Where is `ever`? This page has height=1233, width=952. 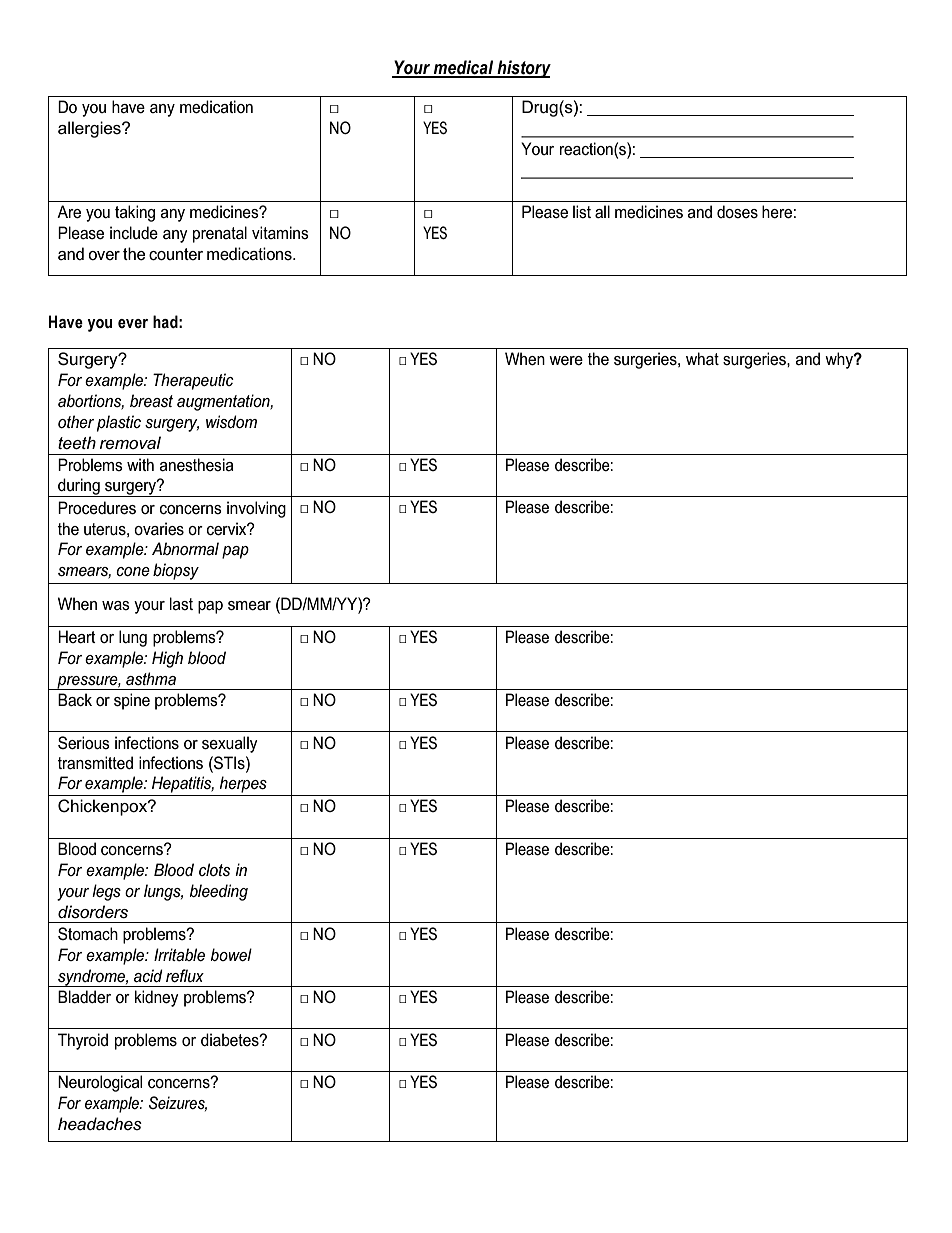 ever is located at coordinates (133, 324).
